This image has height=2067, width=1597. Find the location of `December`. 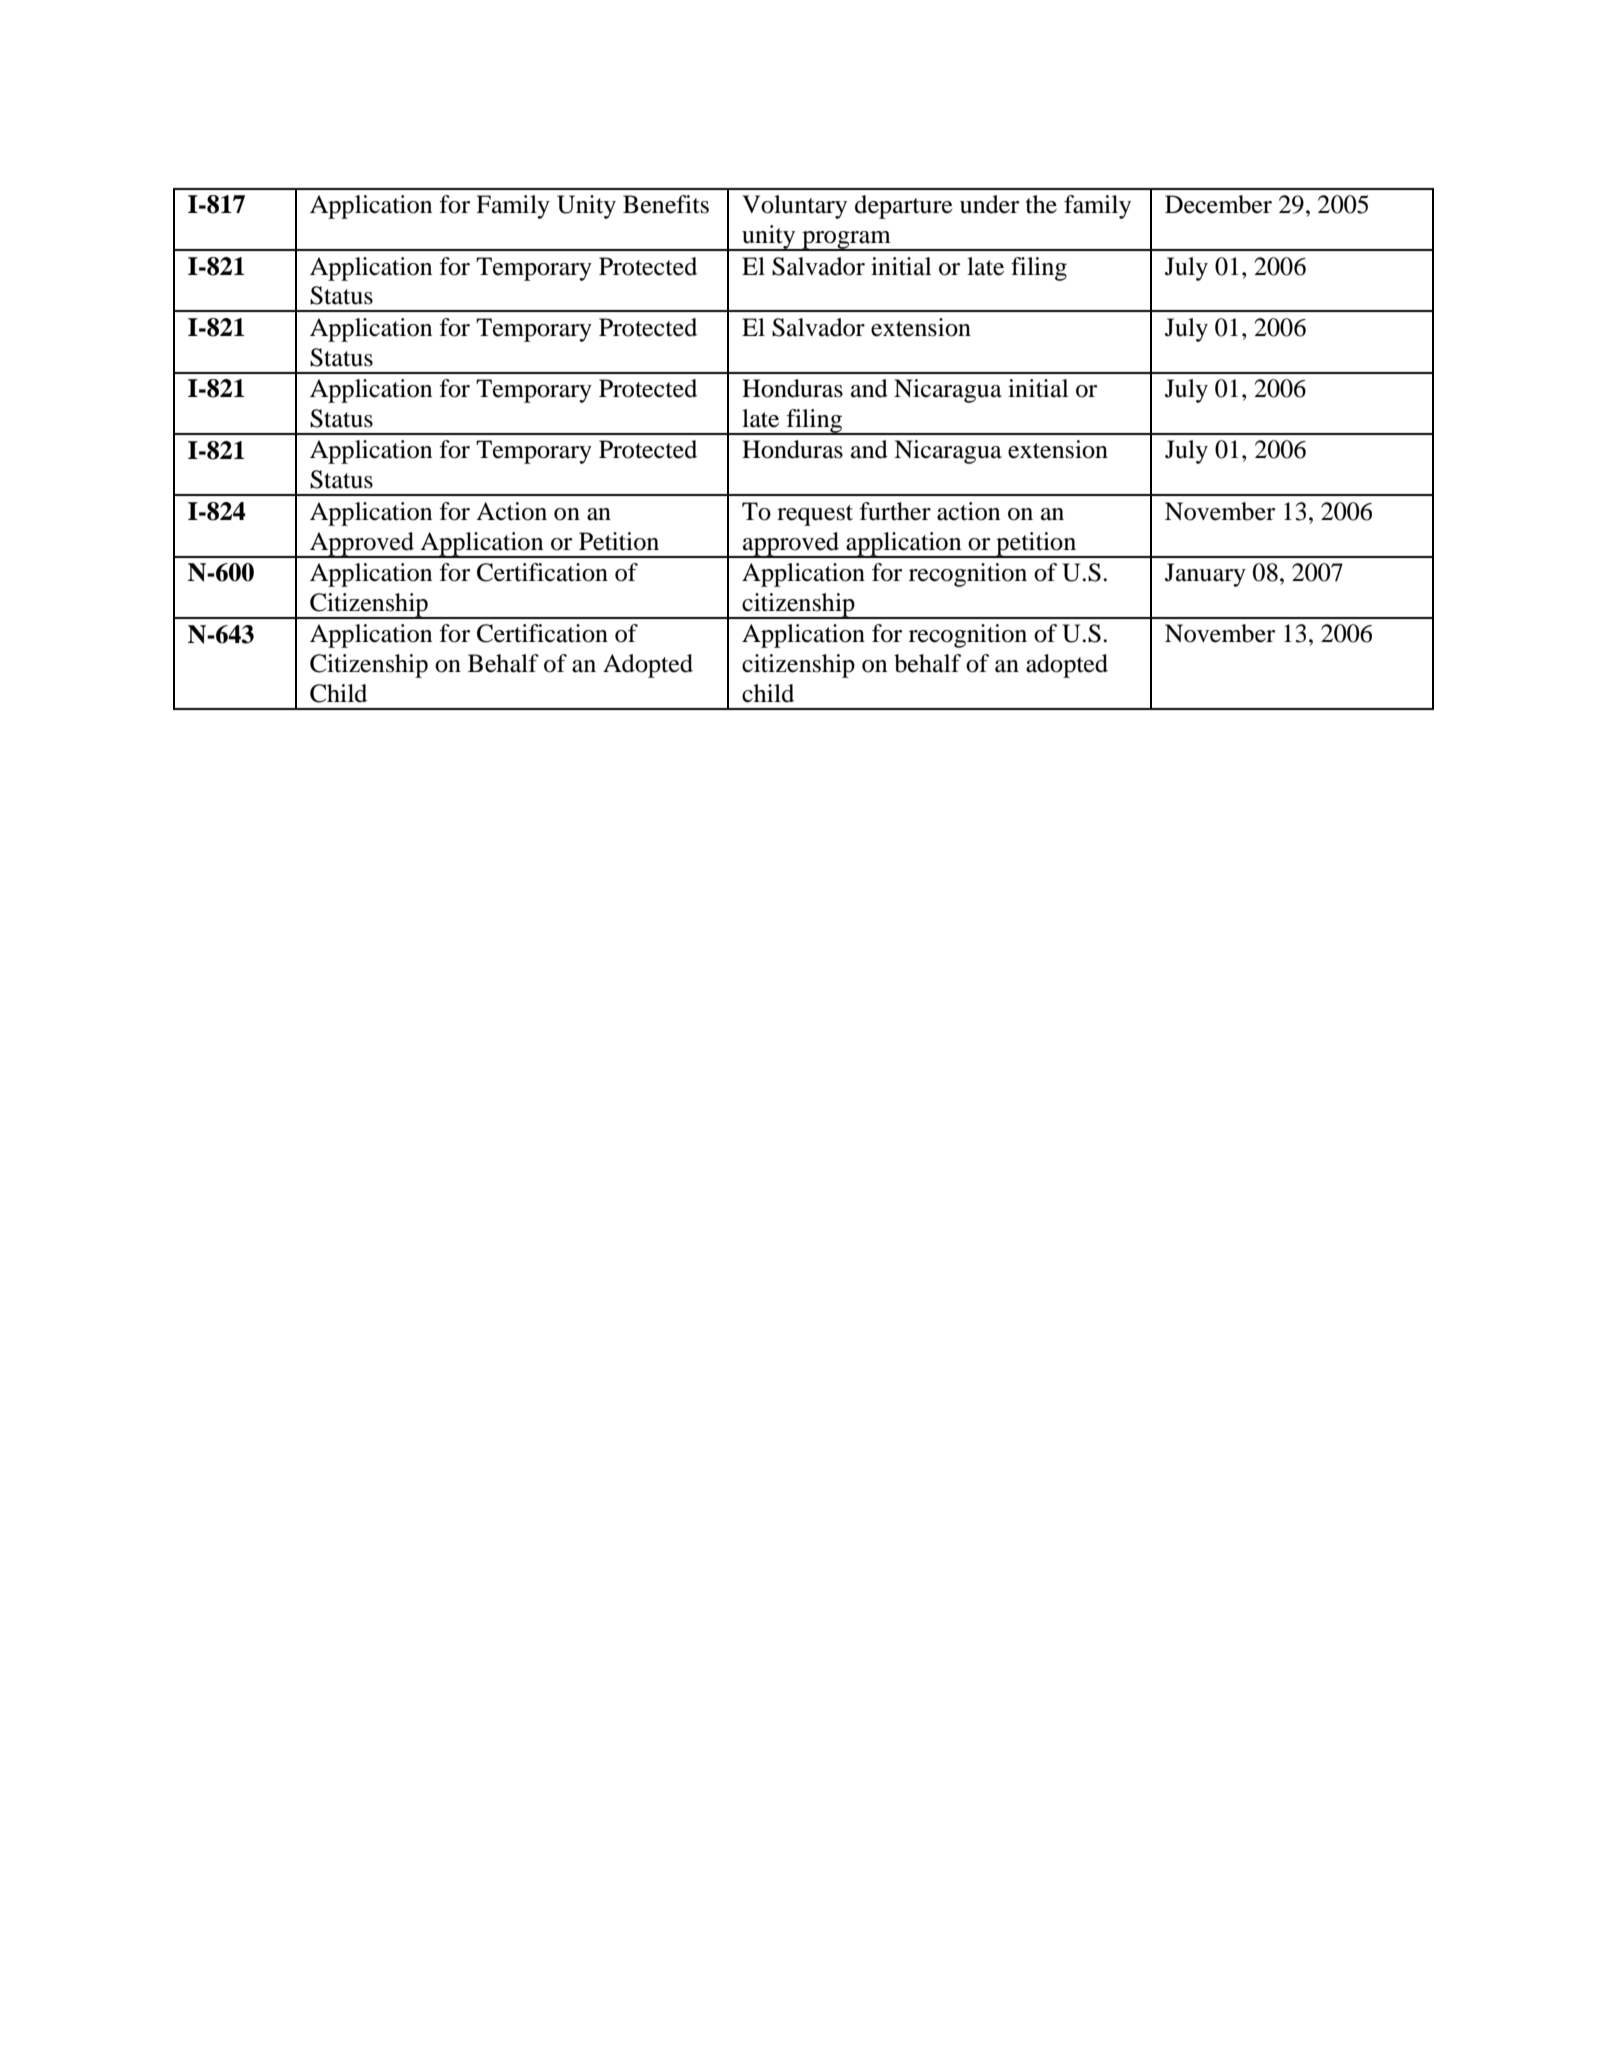

December is located at coordinates (1218, 204).
